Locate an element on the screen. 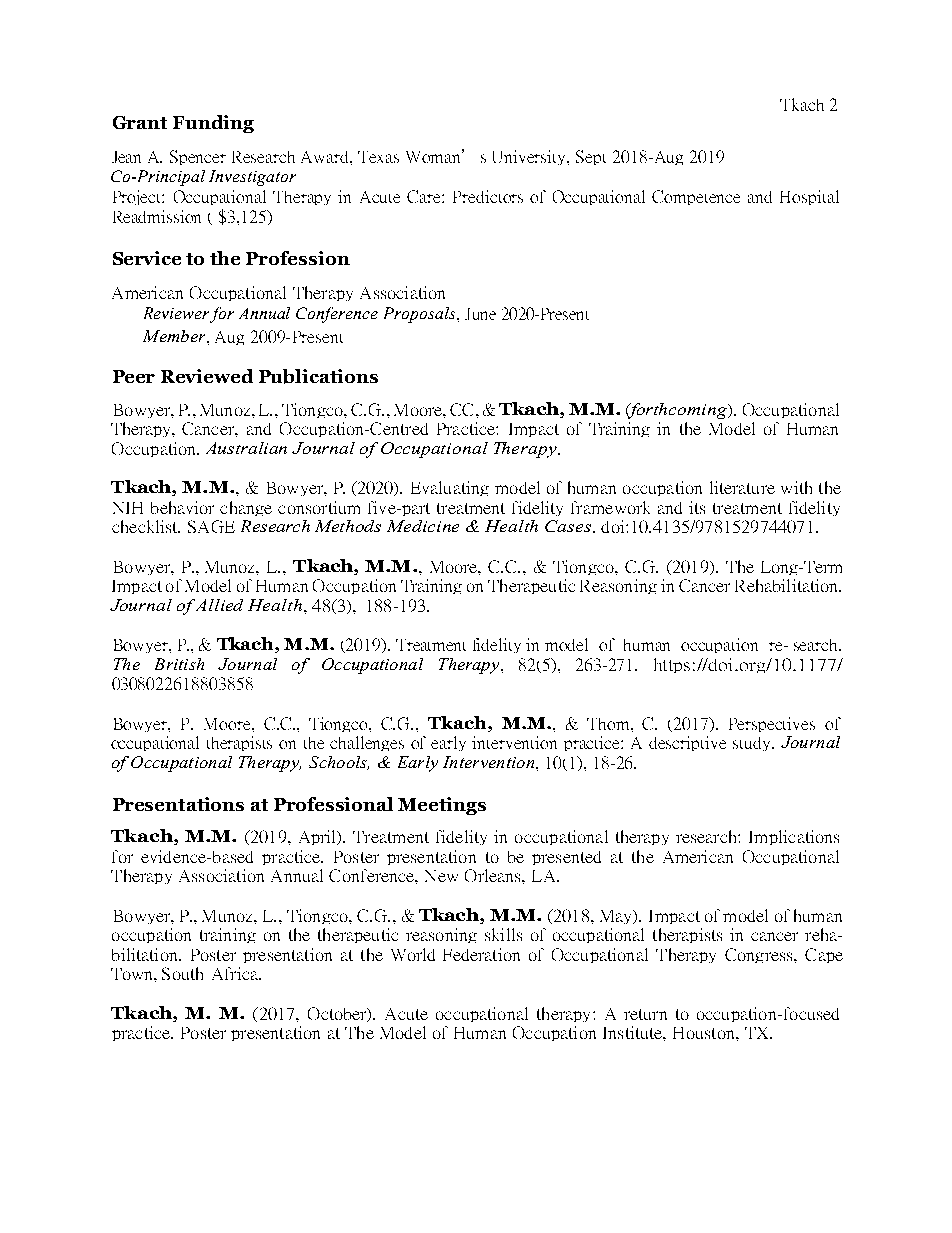 Image resolution: width=952 pixels, height=1233 pixels. Africa is located at coordinates (236, 973).
